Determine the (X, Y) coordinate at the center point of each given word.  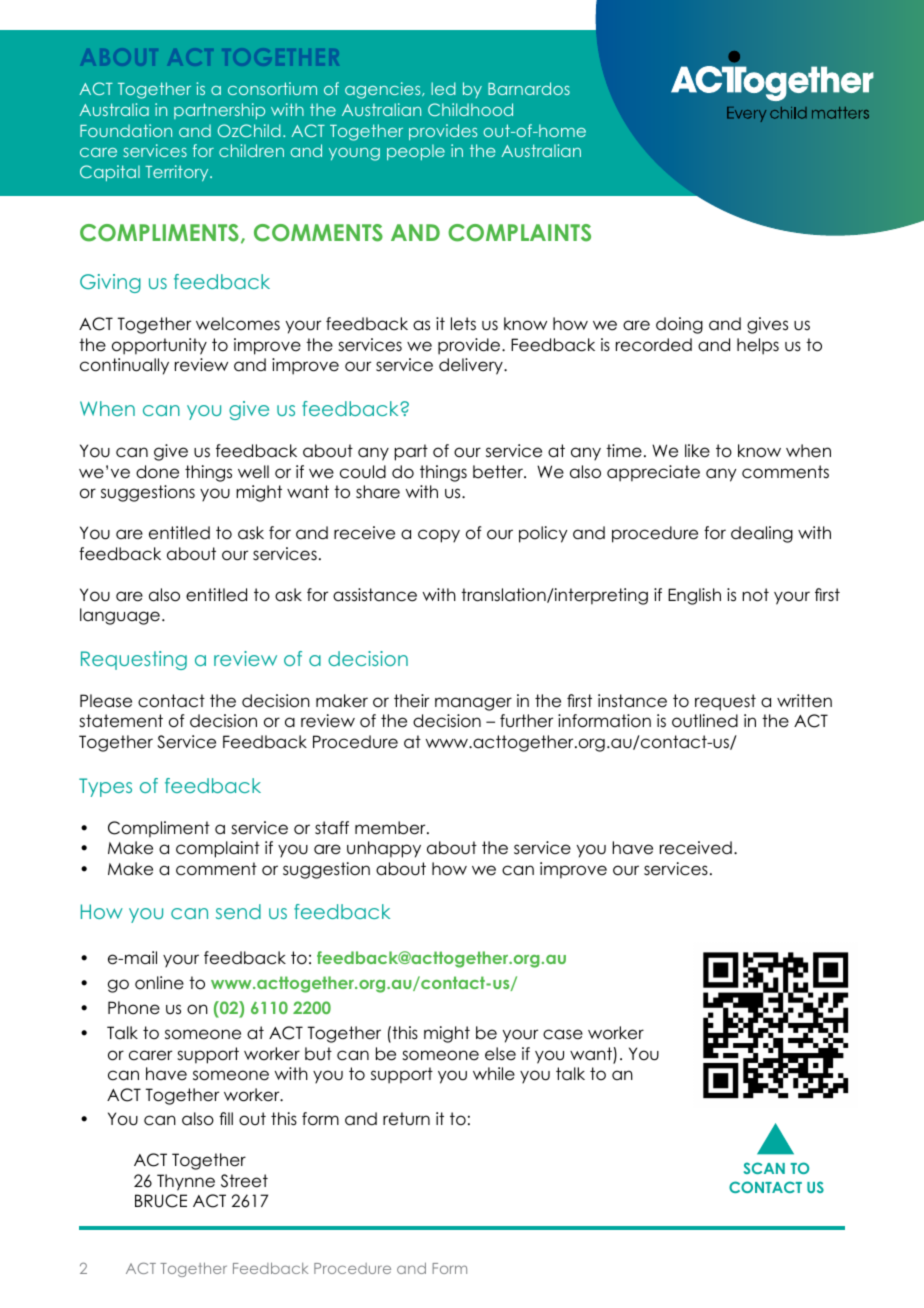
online (159, 983)
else (500, 1054)
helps (758, 346)
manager (473, 704)
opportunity (159, 346)
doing (679, 325)
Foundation (126, 130)
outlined (705, 721)
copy (439, 536)
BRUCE (161, 1201)
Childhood (470, 109)
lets (463, 324)
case (563, 1034)
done (157, 472)
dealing (762, 534)
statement (121, 721)
